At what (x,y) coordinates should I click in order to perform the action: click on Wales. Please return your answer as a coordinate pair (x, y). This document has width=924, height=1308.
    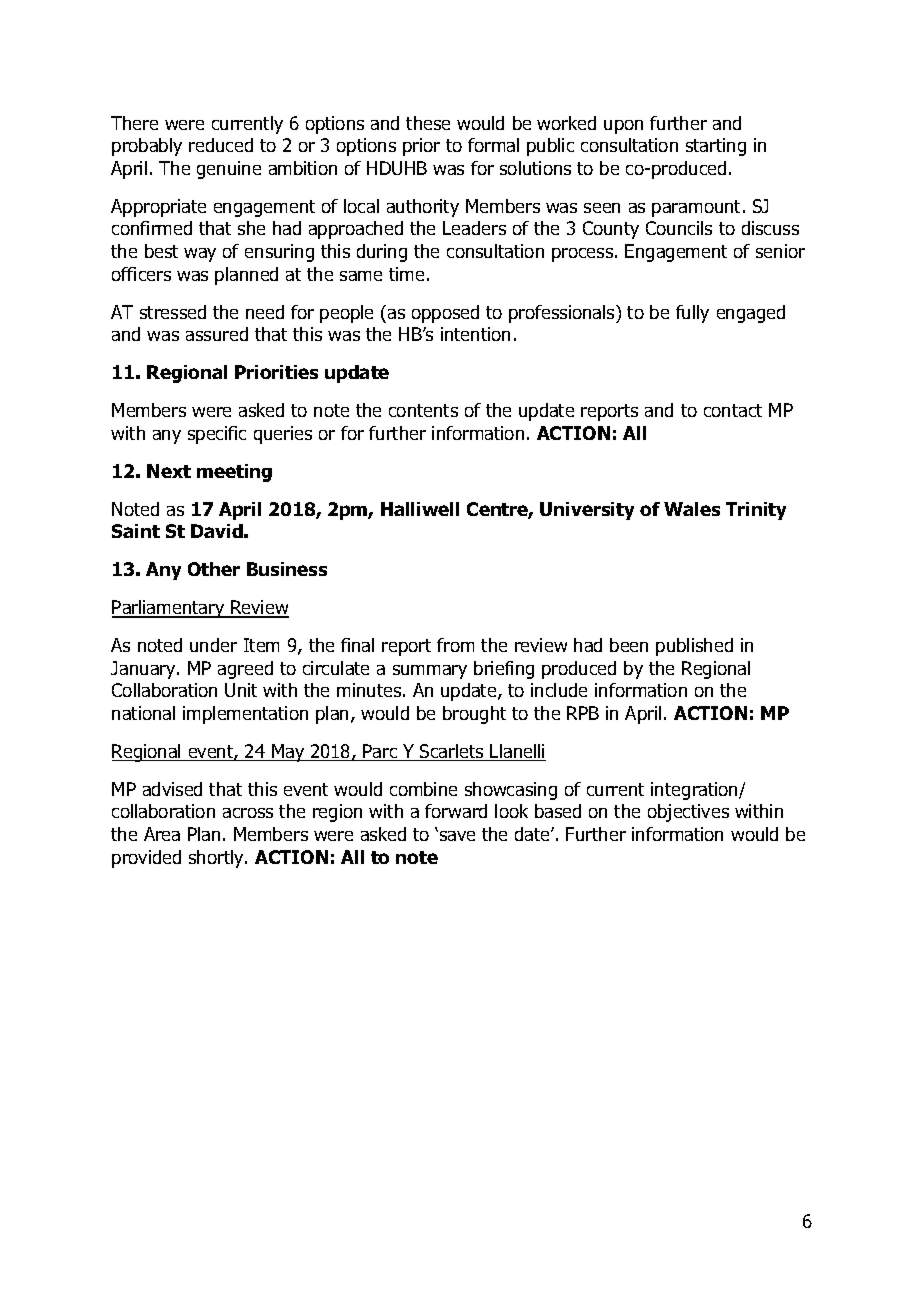
    Looking at the image, I should click on (692, 509).
